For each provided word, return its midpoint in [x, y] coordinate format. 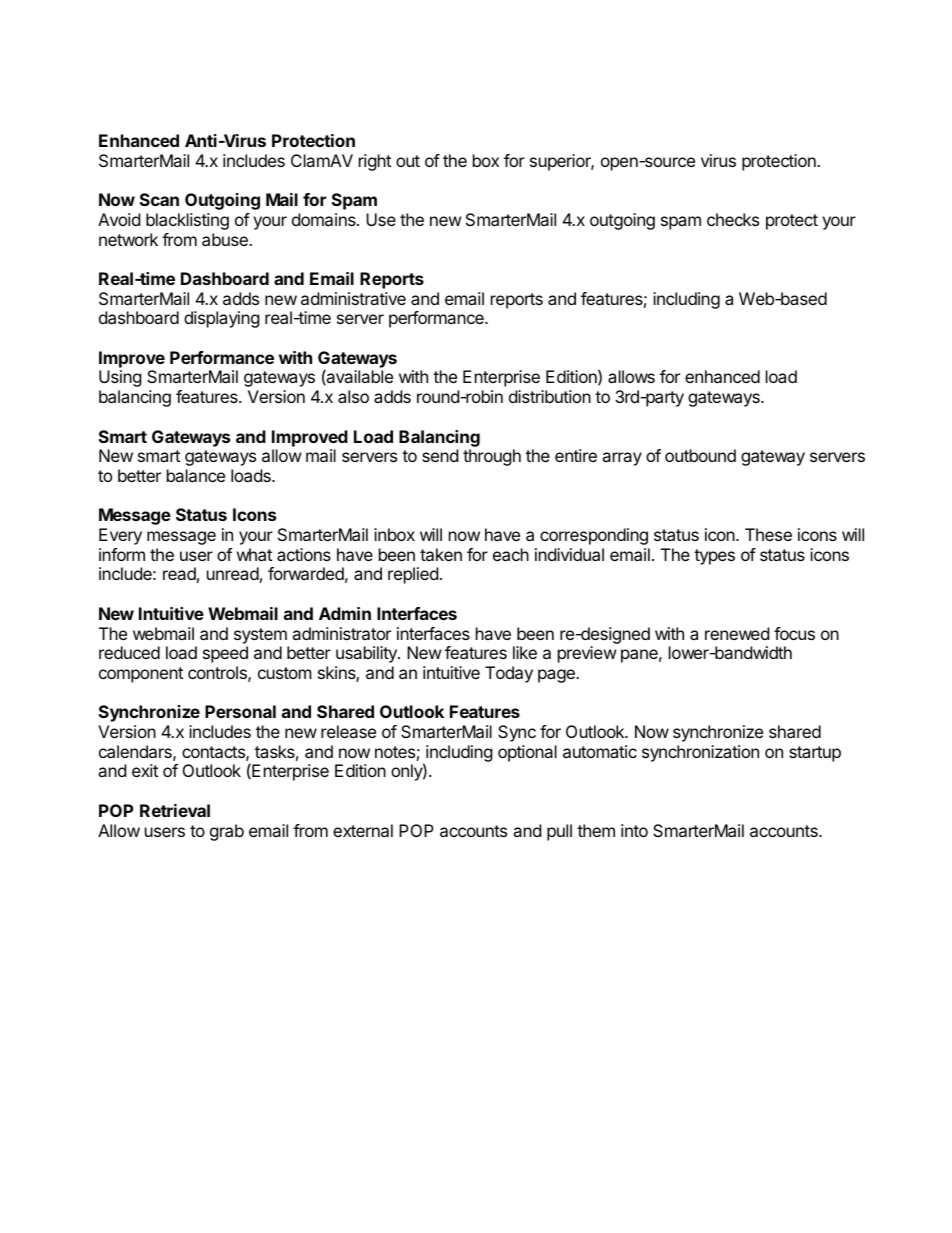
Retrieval [175, 810]
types [714, 557]
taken [441, 554]
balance [196, 475]
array [622, 459]
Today [509, 674]
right [375, 162]
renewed [737, 633]
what [254, 554]
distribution [550, 396]
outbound [700, 455]
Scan [159, 199]
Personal [240, 711]
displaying [222, 319]
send [440, 455]
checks [733, 219]
